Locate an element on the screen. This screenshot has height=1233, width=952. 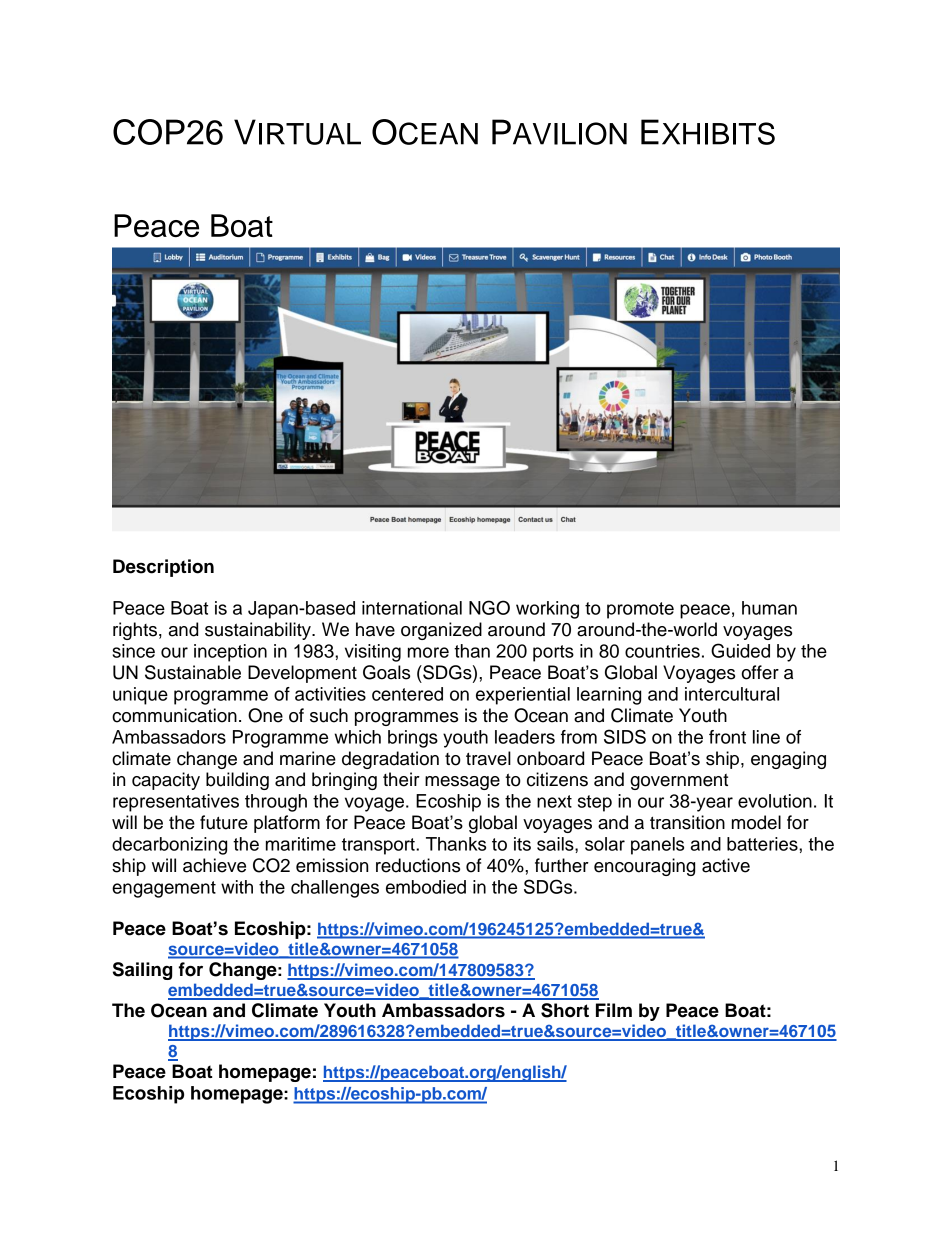
active is located at coordinates (726, 865).
